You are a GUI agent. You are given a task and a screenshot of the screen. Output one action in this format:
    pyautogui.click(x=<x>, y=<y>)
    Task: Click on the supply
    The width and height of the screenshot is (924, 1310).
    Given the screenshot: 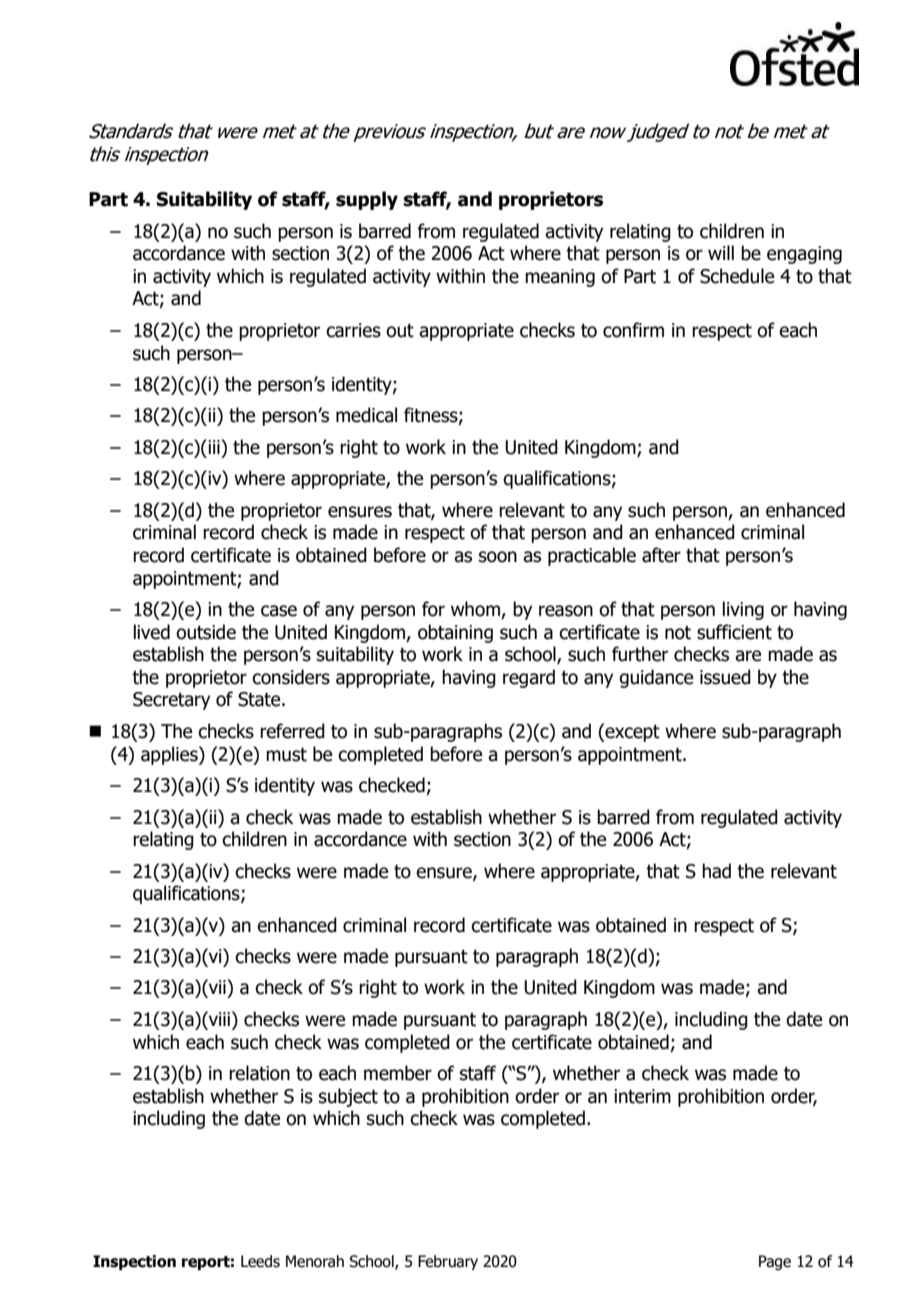 What is the action you would take?
    pyautogui.click(x=367, y=200)
